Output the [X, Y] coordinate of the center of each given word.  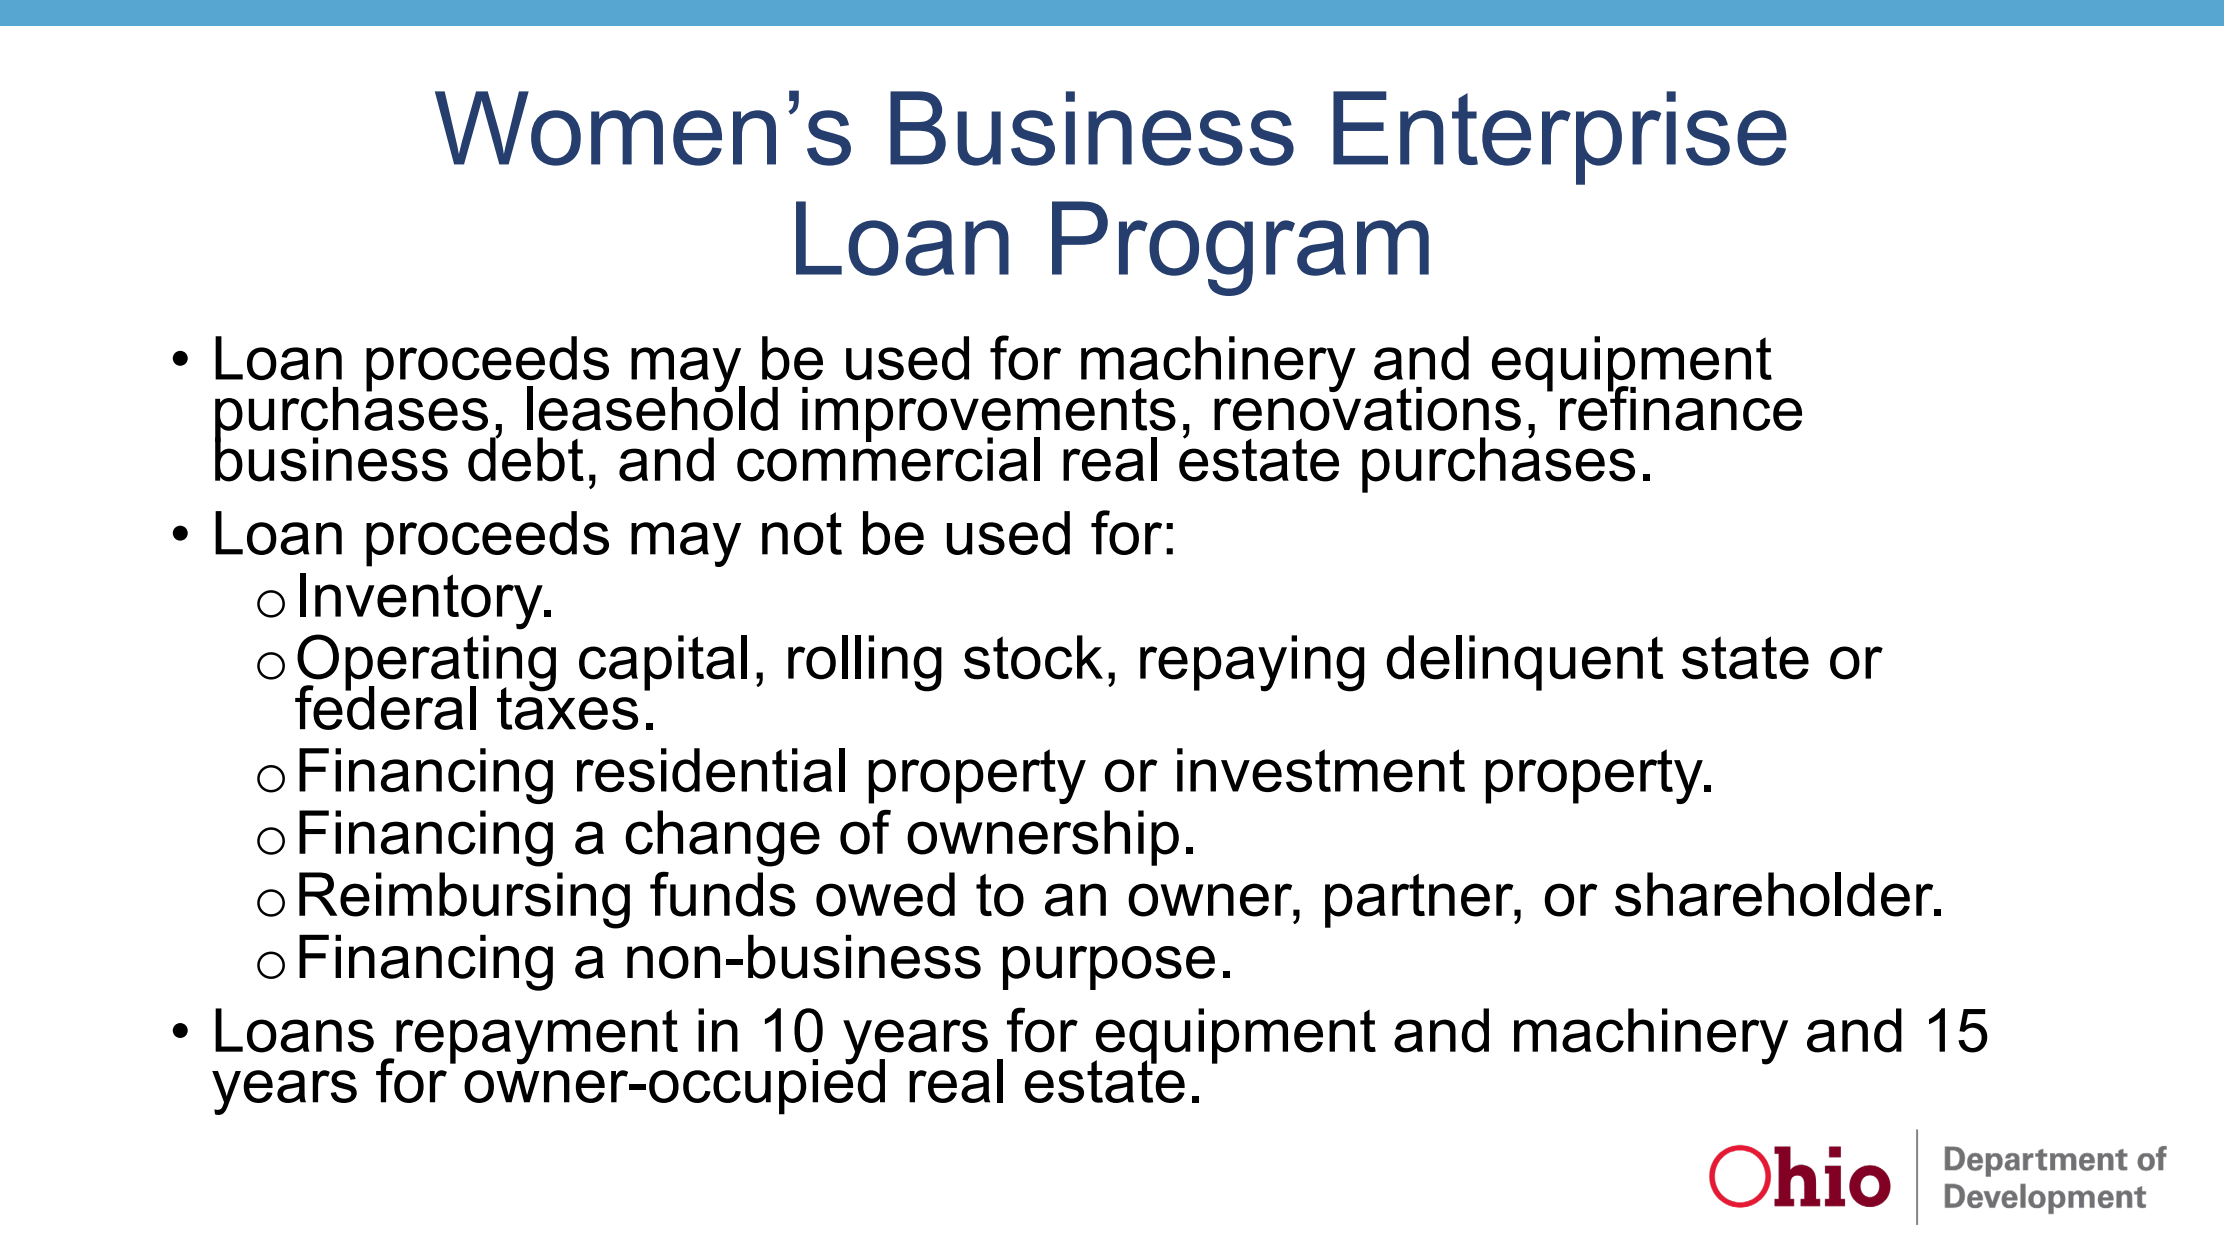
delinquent [1525, 663]
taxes [567, 707]
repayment [536, 1037]
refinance [1681, 407]
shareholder [1775, 894]
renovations [1367, 407]
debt [526, 458]
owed [885, 894]
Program [1240, 248]
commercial [888, 458]
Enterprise [1560, 138]
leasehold [652, 407]
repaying [1252, 663]
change [722, 838]
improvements [989, 415]
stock [1033, 657]
